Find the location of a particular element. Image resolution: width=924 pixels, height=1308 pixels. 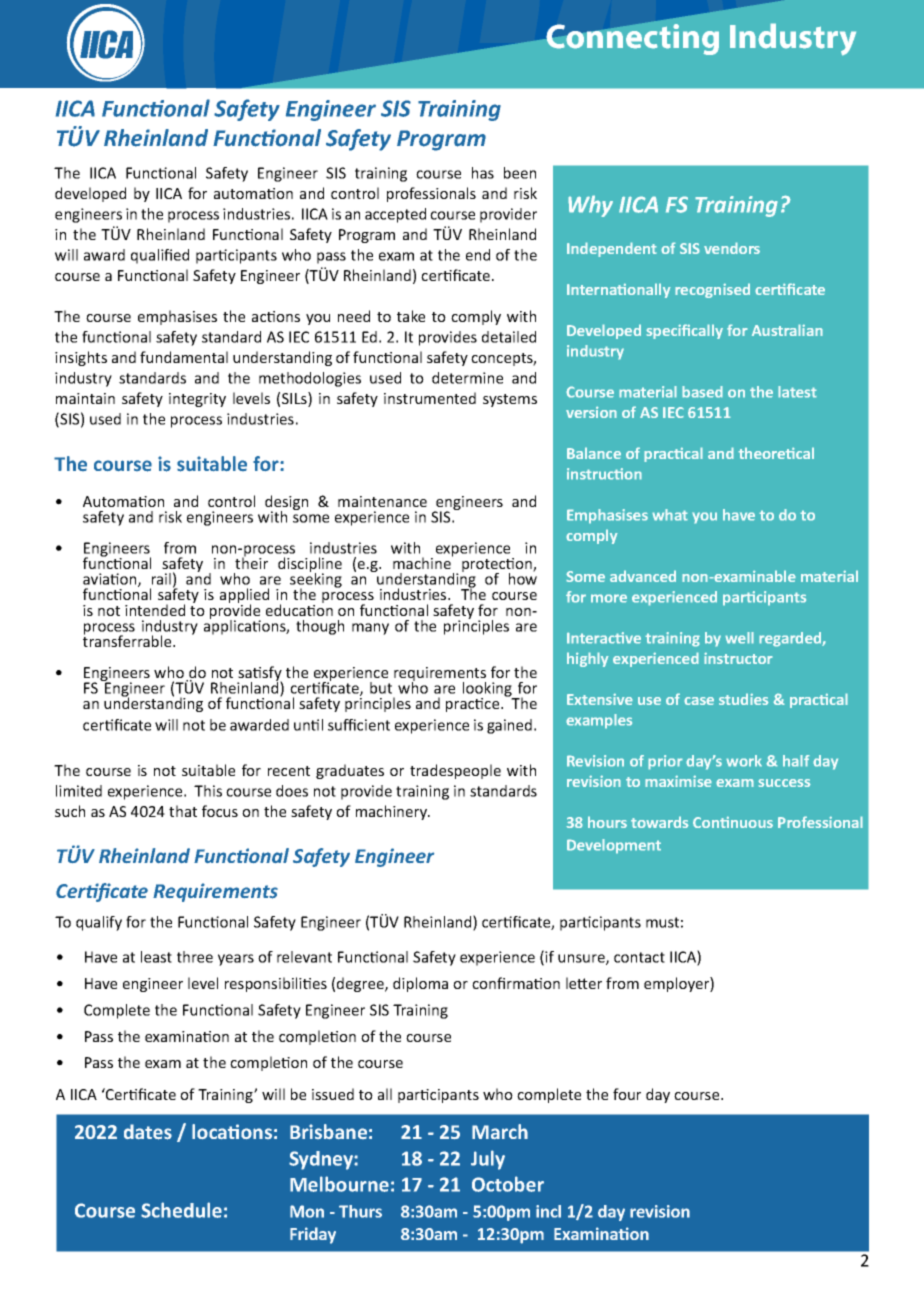

accepted is located at coordinates (395, 215).
